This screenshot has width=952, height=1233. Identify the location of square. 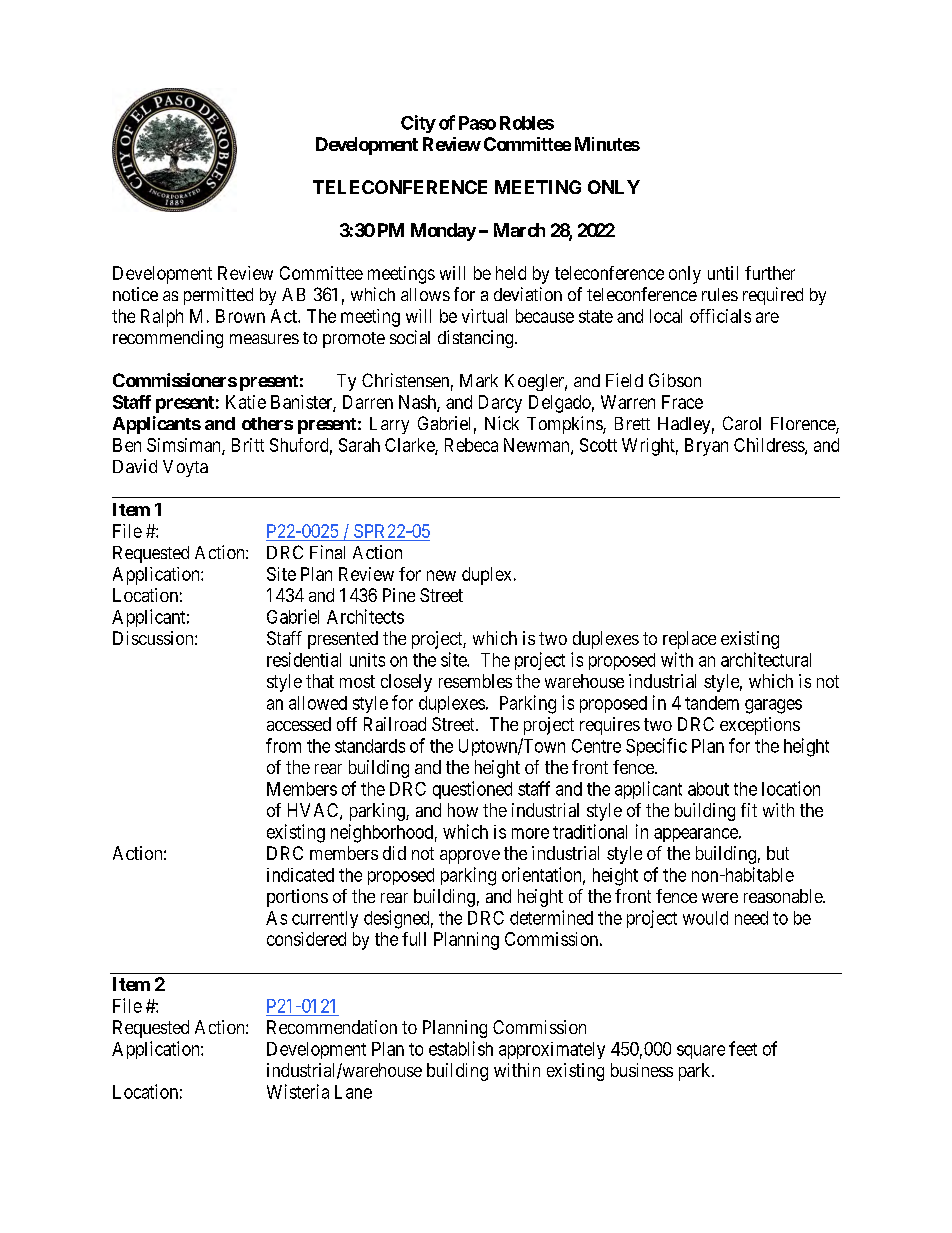
(701, 1052).
